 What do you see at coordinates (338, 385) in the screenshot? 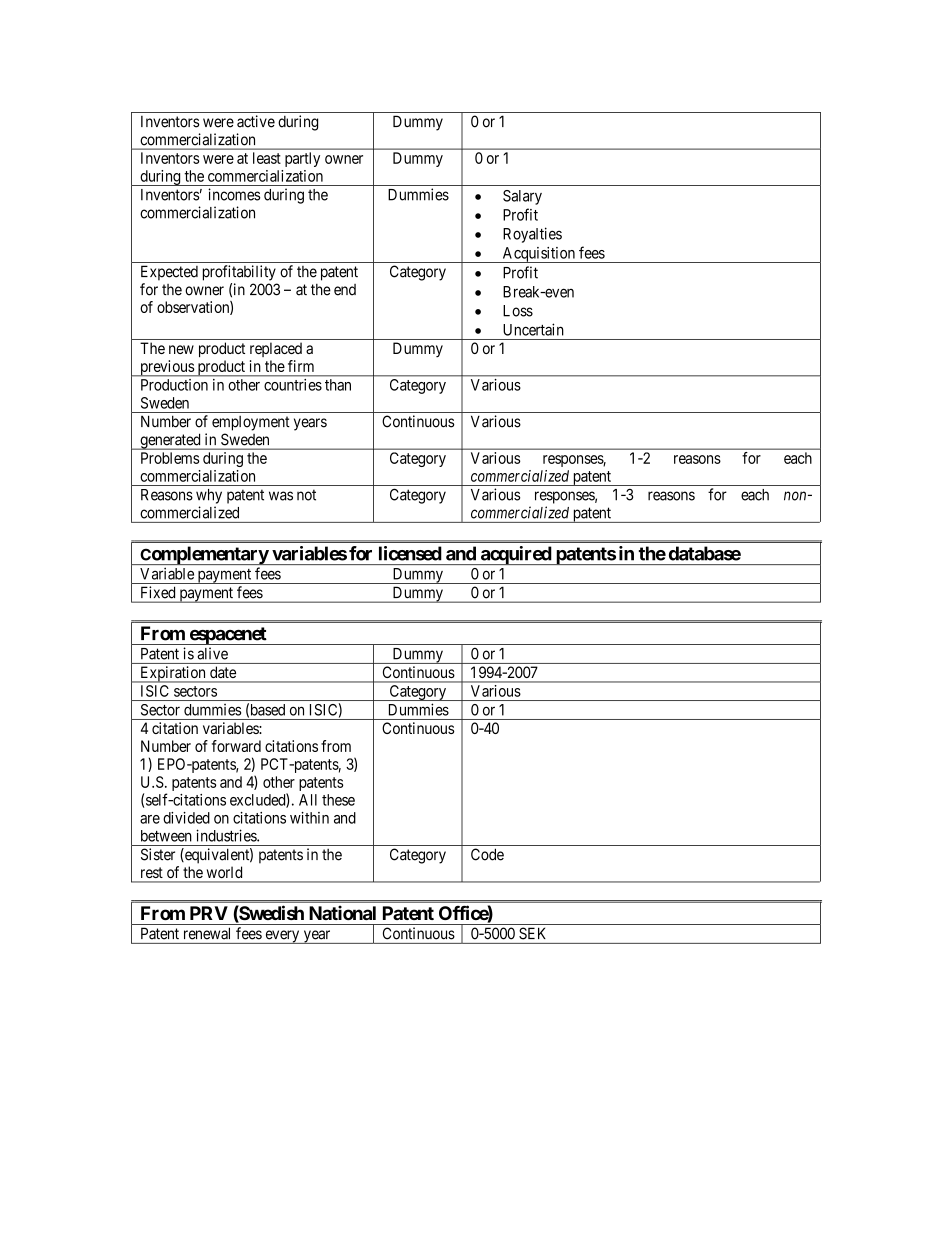
I see `than` at bounding box center [338, 385].
